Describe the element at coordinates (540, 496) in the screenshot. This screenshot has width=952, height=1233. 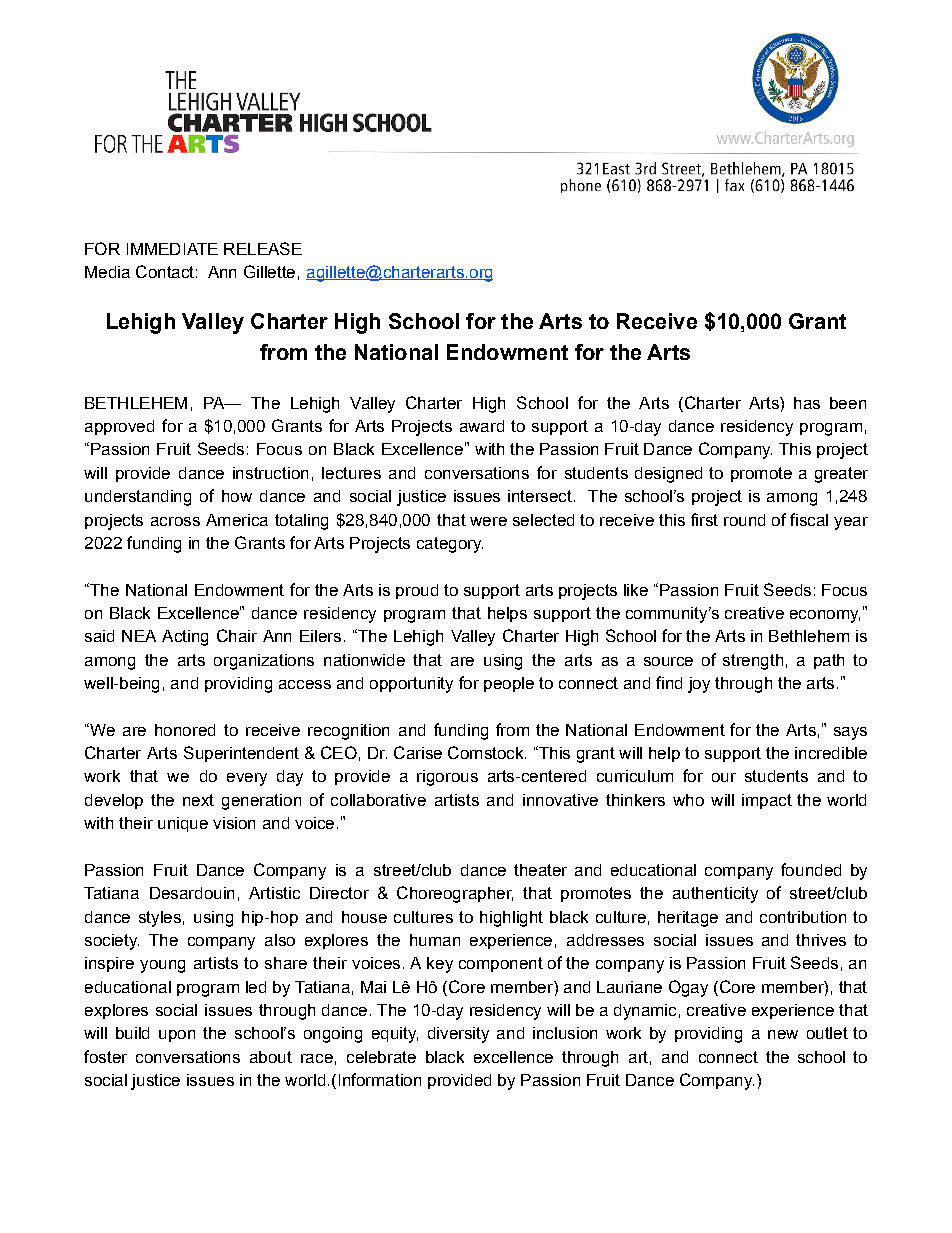
I see `intersect` at that location.
